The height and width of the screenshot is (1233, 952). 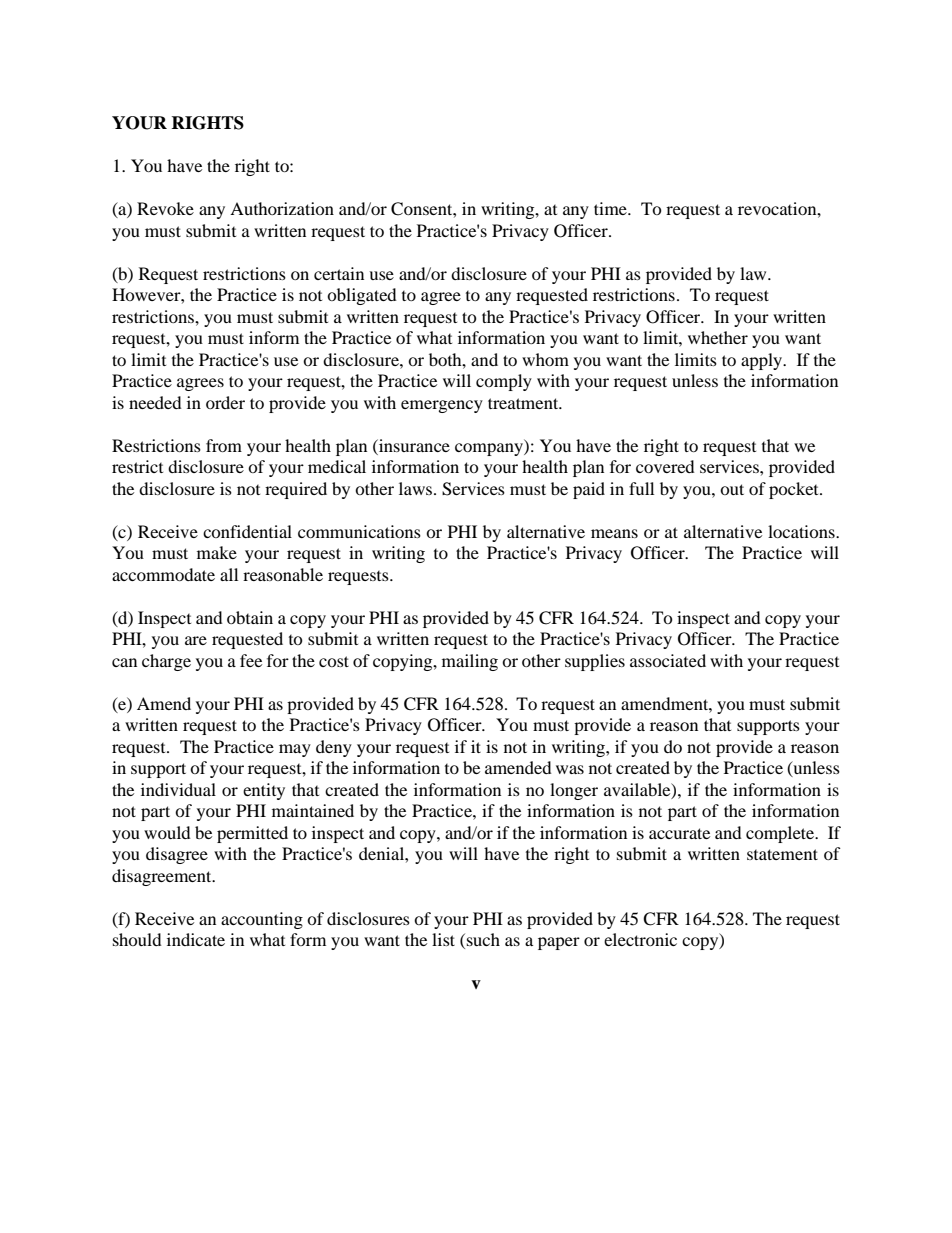 I want to click on charge, so click(x=166, y=662).
